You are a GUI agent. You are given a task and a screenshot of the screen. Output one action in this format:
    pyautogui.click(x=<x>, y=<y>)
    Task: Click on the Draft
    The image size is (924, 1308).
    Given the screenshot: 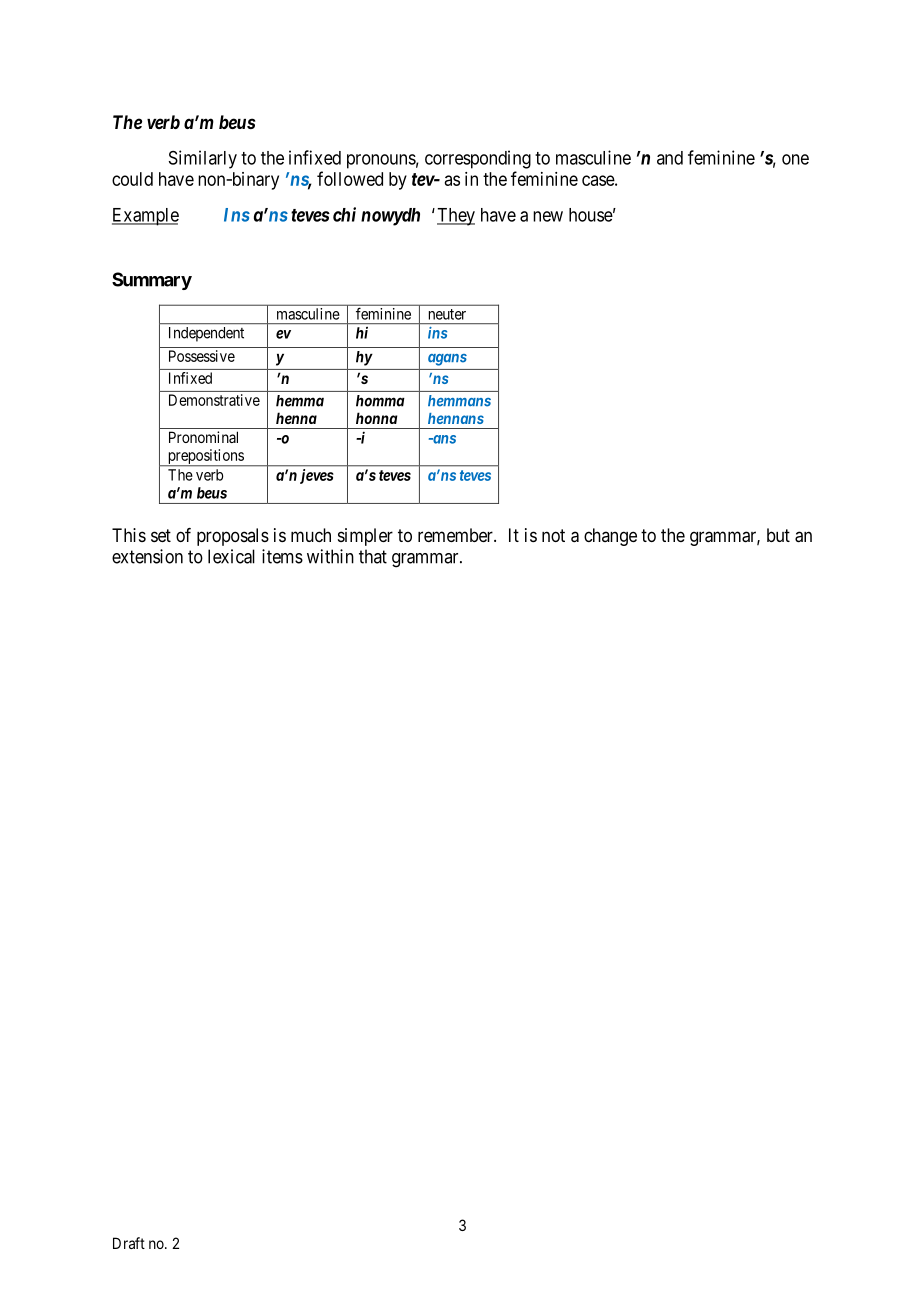 What is the action you would take?
    pyautogui.click(x=129, y=1243)
